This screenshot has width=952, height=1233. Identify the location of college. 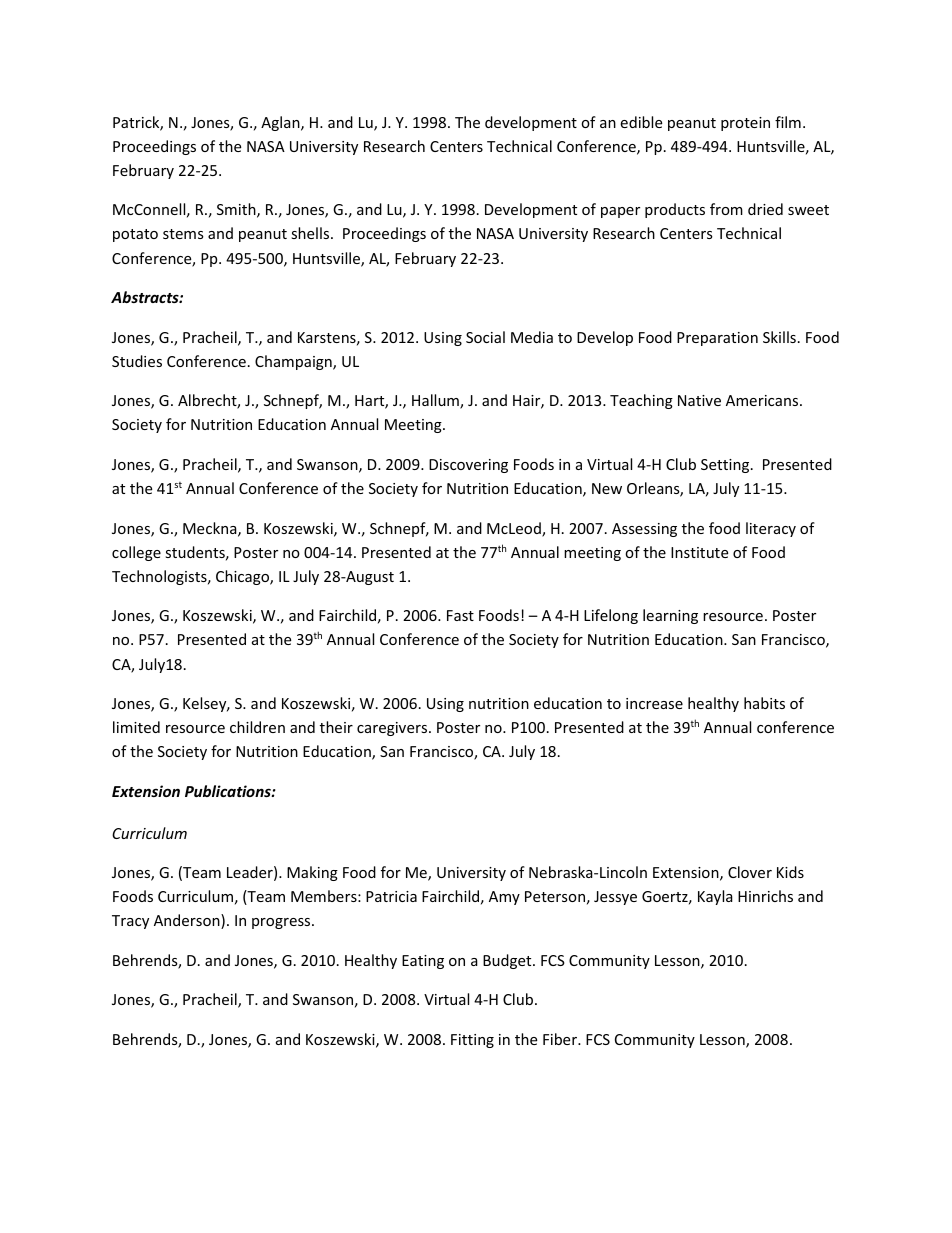
(136, 553).
